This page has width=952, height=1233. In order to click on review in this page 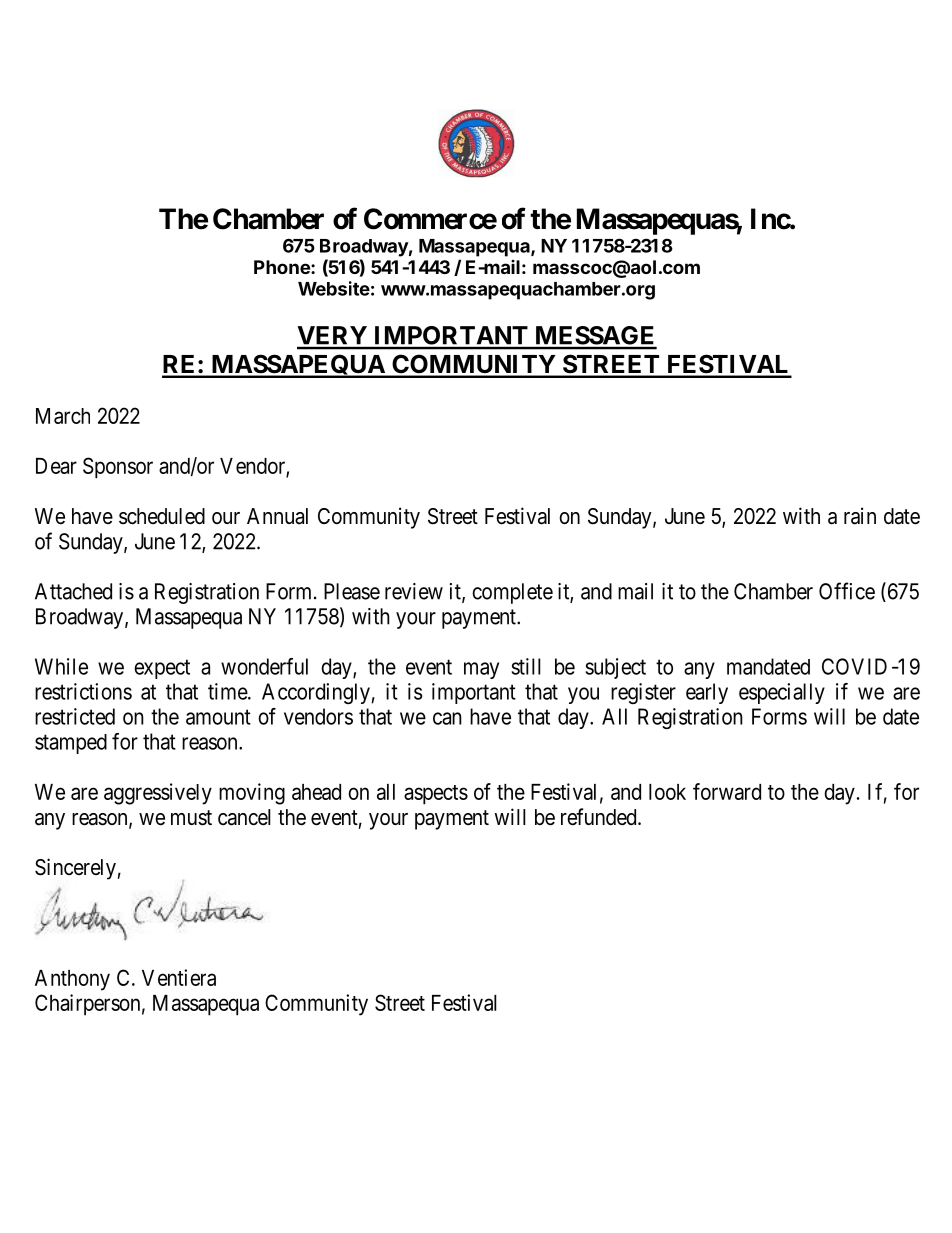, I will do `click(414, 591)`.
